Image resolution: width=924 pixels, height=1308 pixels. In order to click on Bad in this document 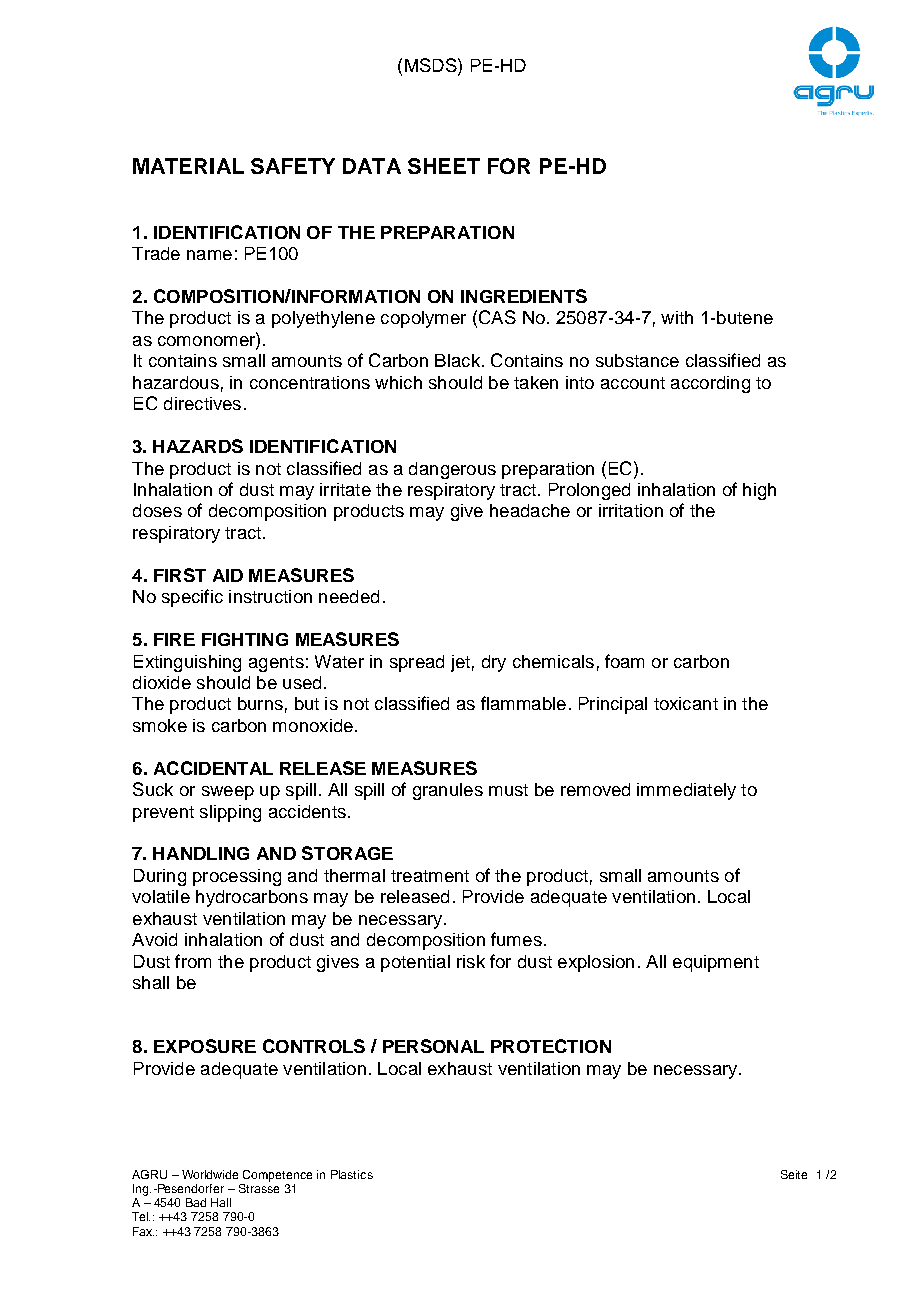, I will do `click(196, 1202)`.
